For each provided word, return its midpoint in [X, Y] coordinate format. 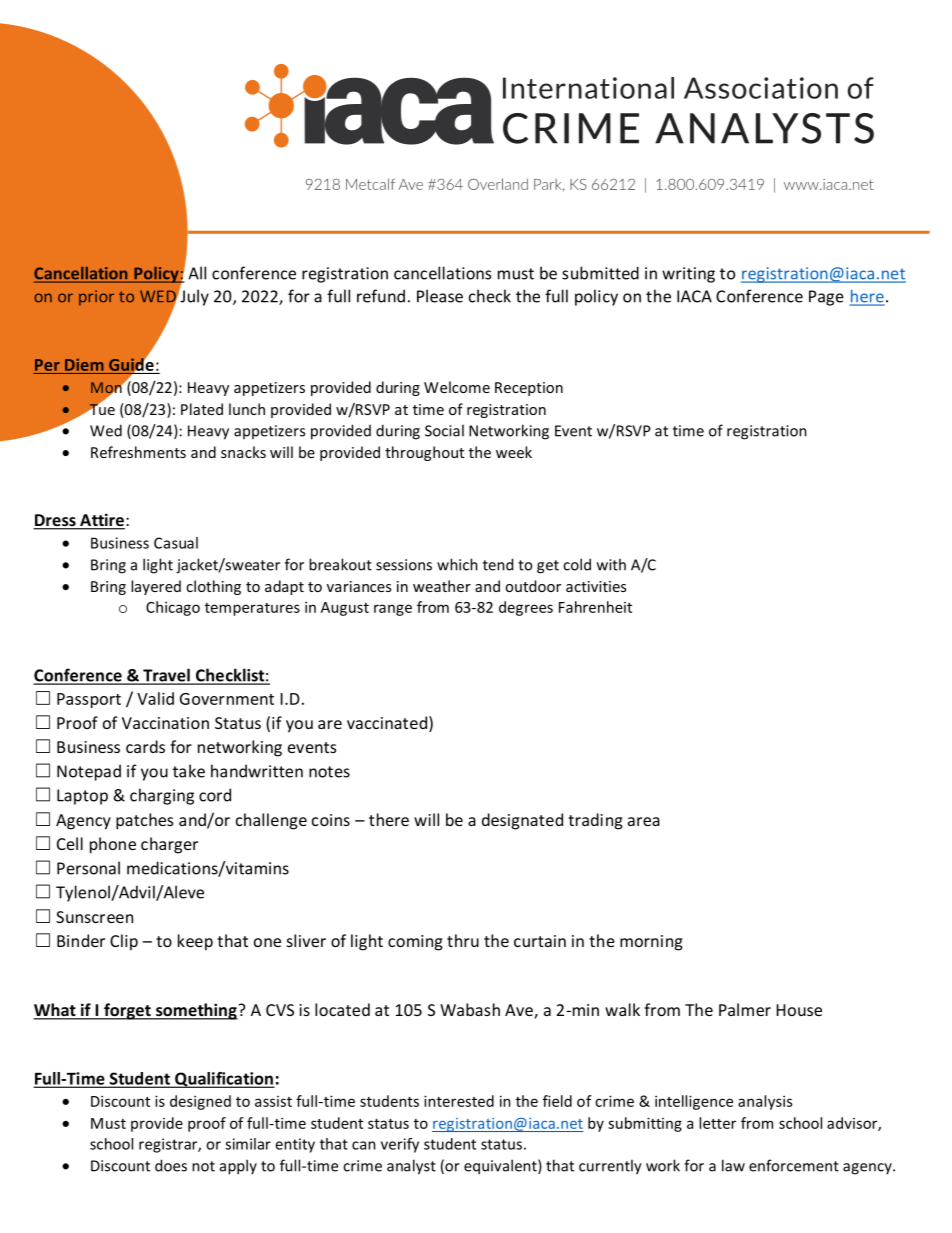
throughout [424, 453]
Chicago [173, 608]
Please [440, 296]
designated [522, 821]
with [611, 564]
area [644, 821]
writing [688, 275]
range [393, 610]
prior [96, 298]
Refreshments [138, 452]
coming [415, 943]
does [171, 1165]
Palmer [745, 1009]
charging [162, 796]
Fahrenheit [595, 607]
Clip [124, 942]
